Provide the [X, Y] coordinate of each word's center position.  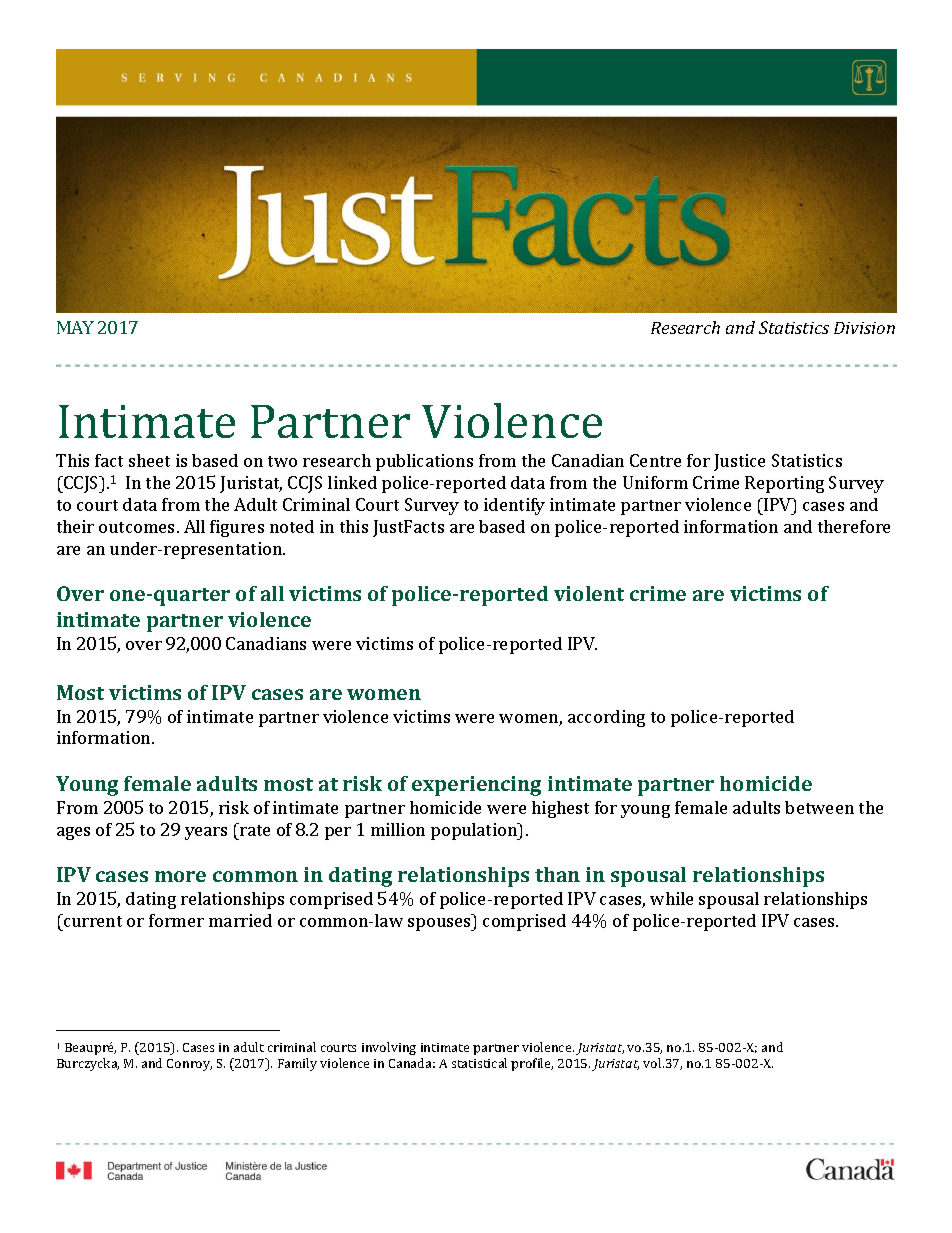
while [671, 898]
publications [424, 462]
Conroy [189, 1065]
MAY [75, 327]
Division [864, 328]
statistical [479, 1063]
